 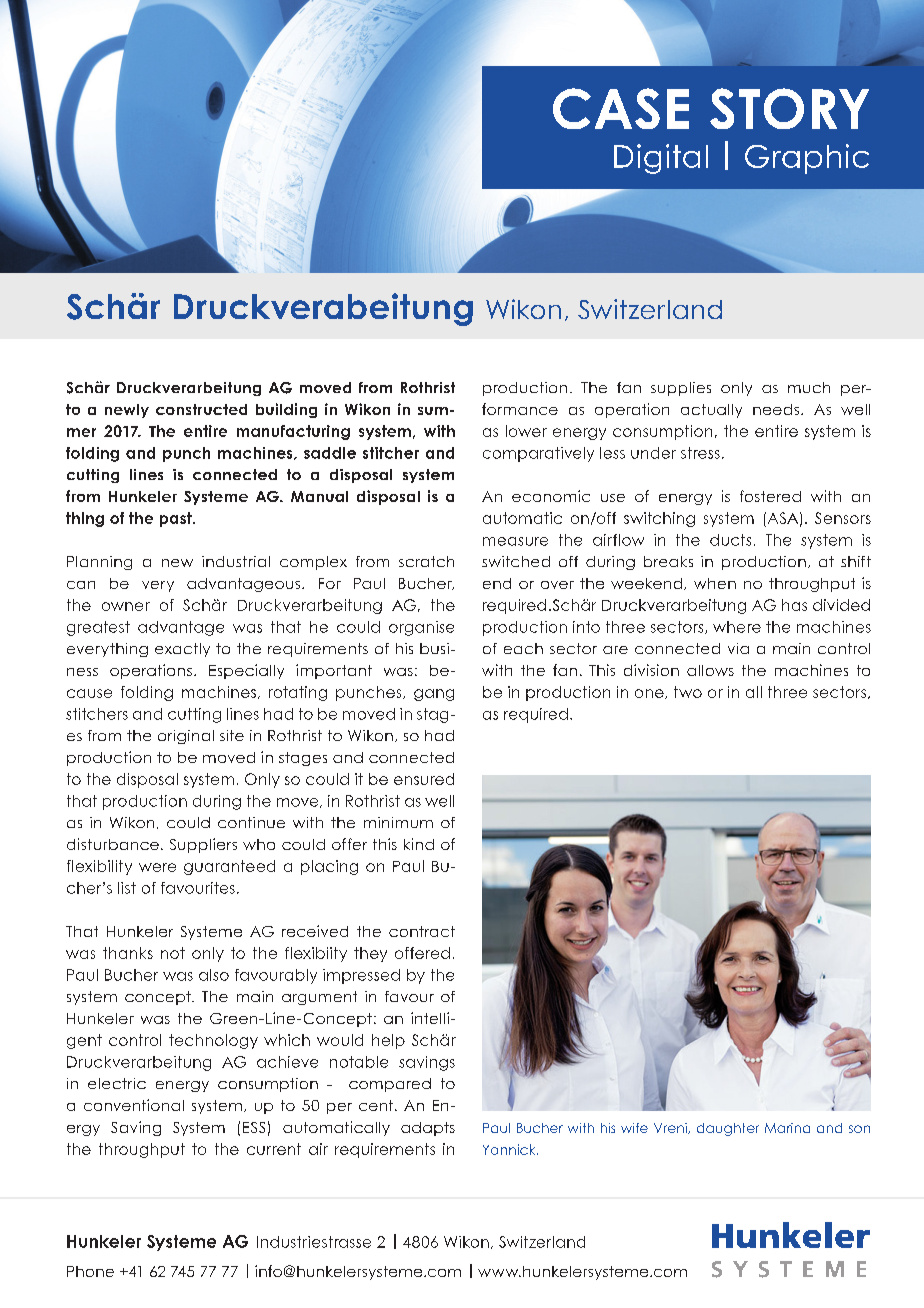 I want to click on constructed, so click(x=201, y=409).
